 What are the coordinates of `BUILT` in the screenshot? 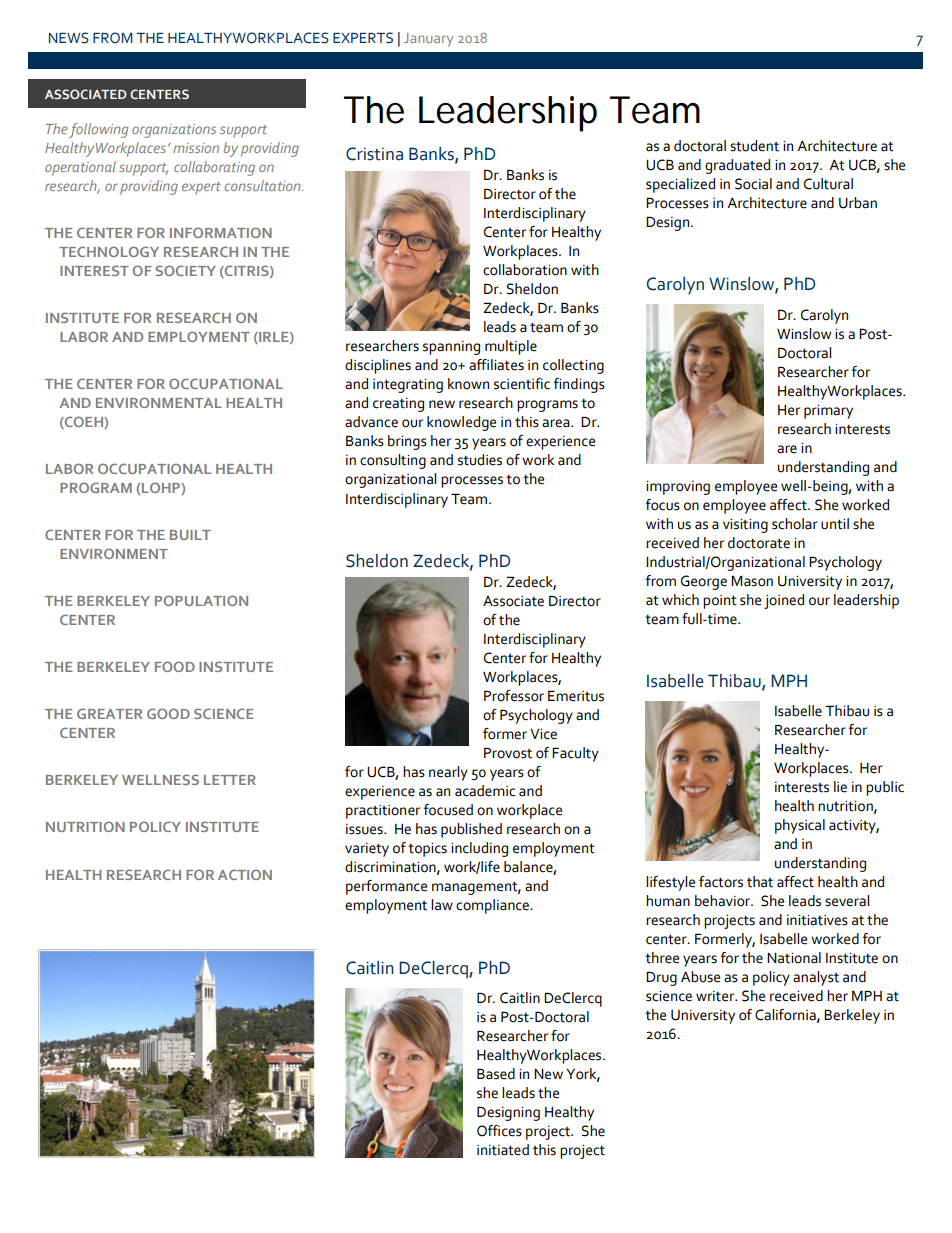 It's located at (190, 535).
